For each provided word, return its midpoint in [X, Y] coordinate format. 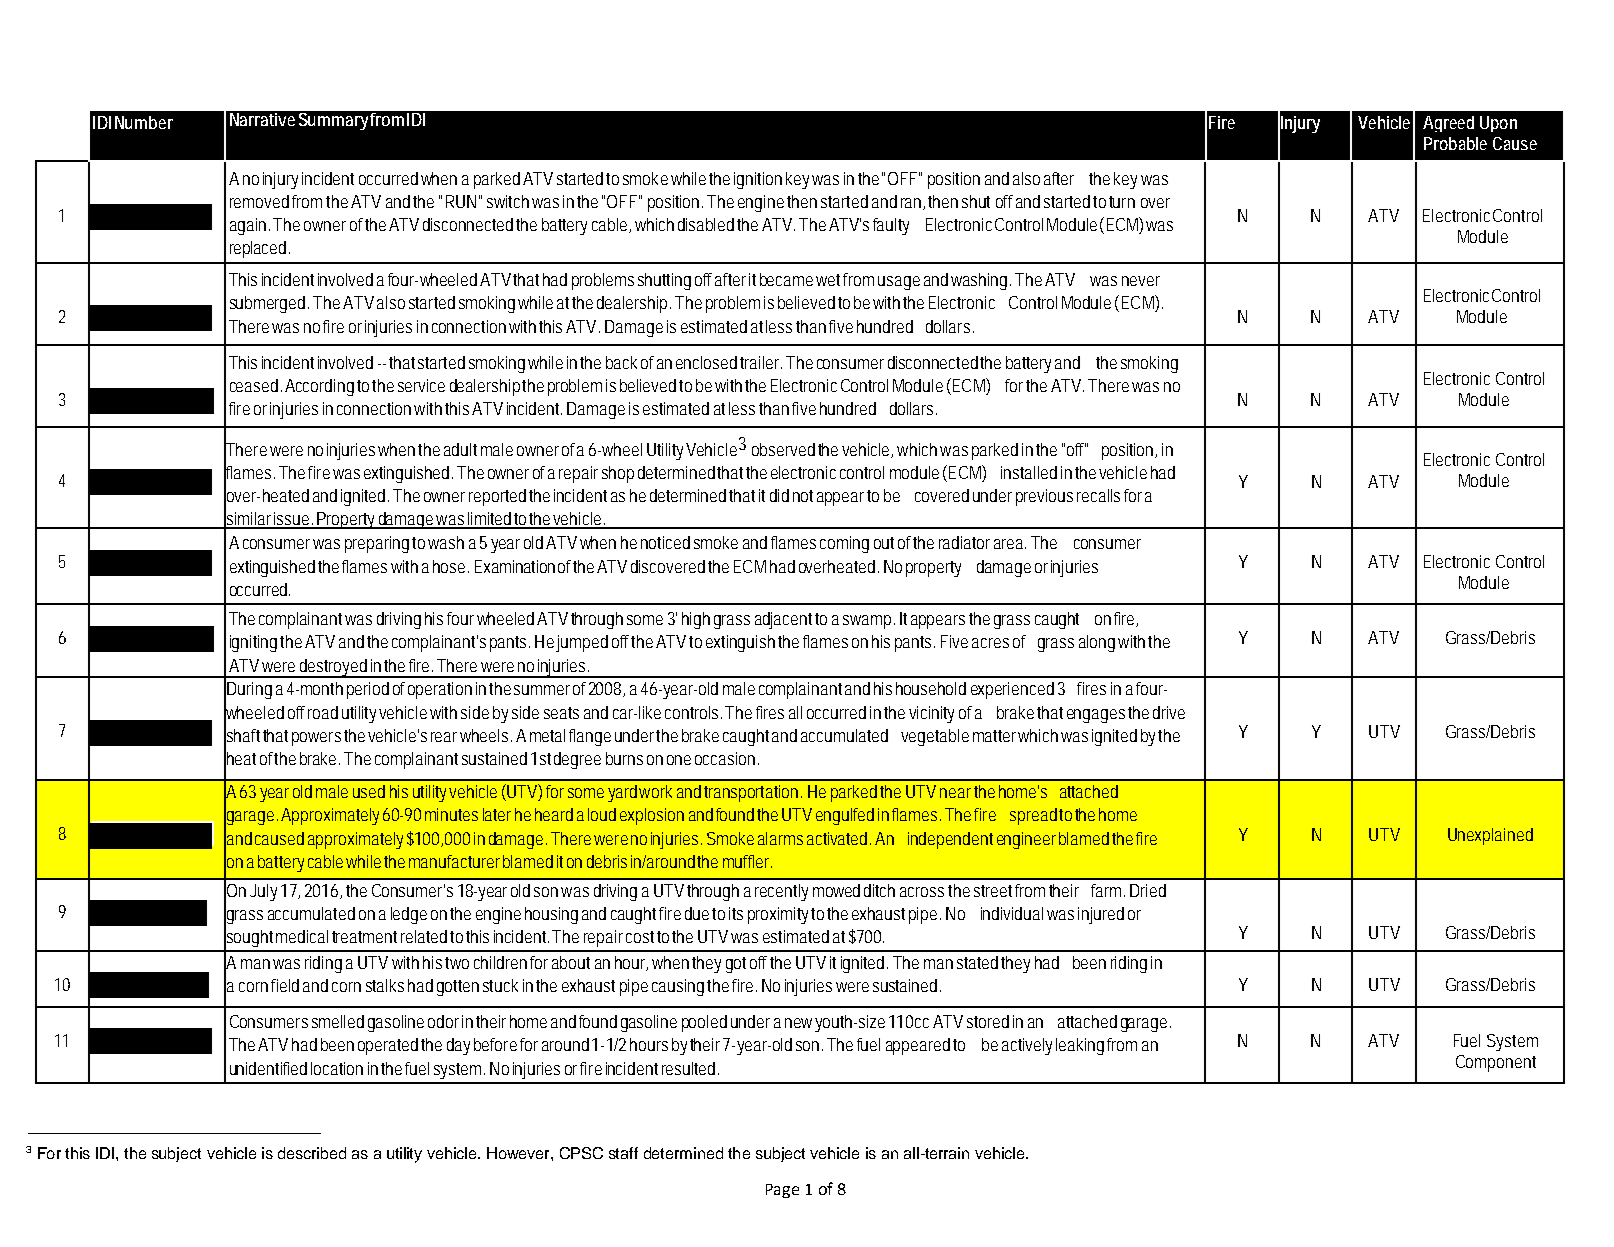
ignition [758, 180]
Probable [1455, 143]
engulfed [845, 816]
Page [782, 1191]
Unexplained [1490, 836]
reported [497, 497]
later [497, 814]
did [779, 495]
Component [1496, 1063]
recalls [1098, 495]
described [312, 1153]
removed [259, 201]
